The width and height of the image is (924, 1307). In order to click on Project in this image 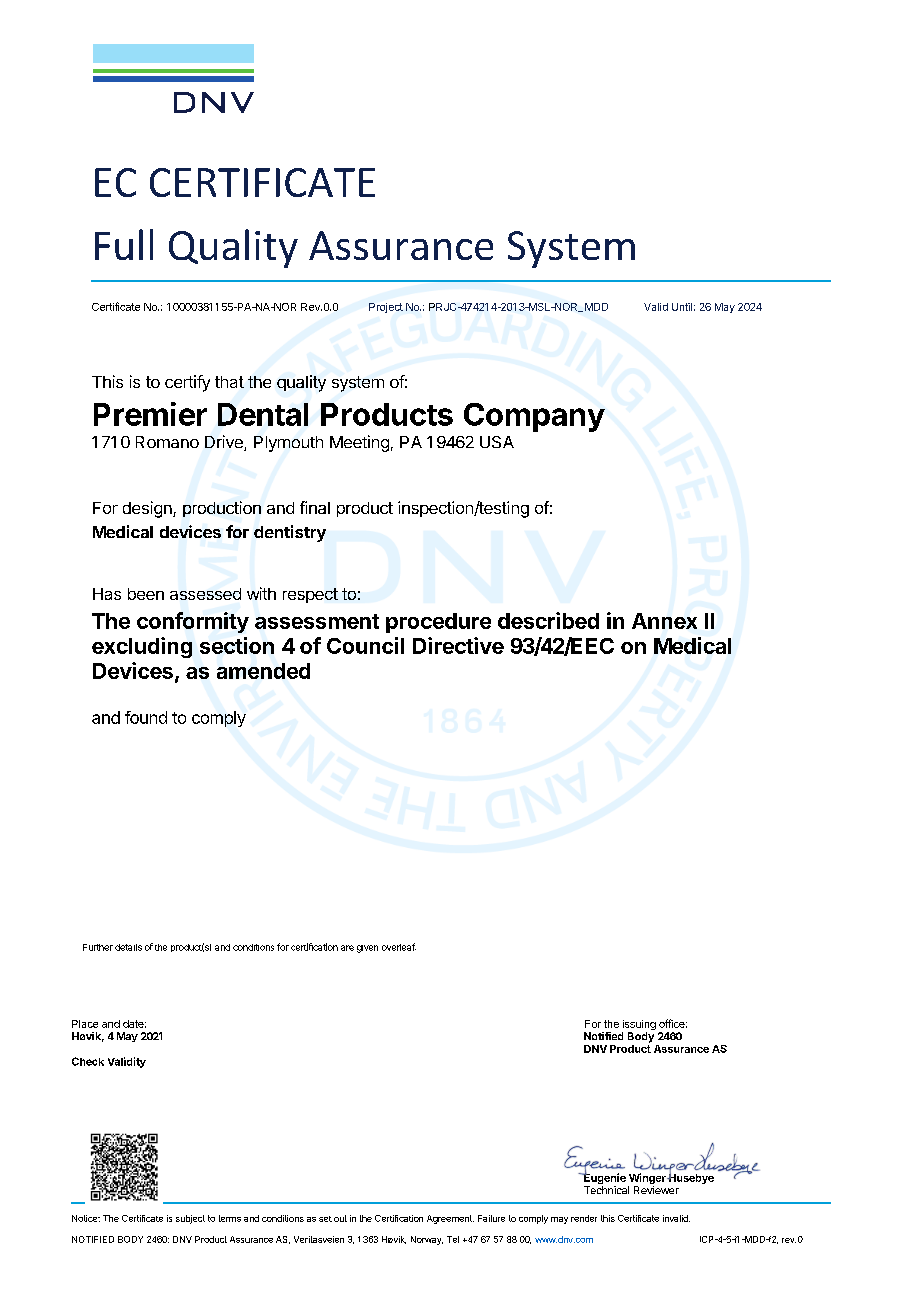, I will do `click(386, 308)`.
